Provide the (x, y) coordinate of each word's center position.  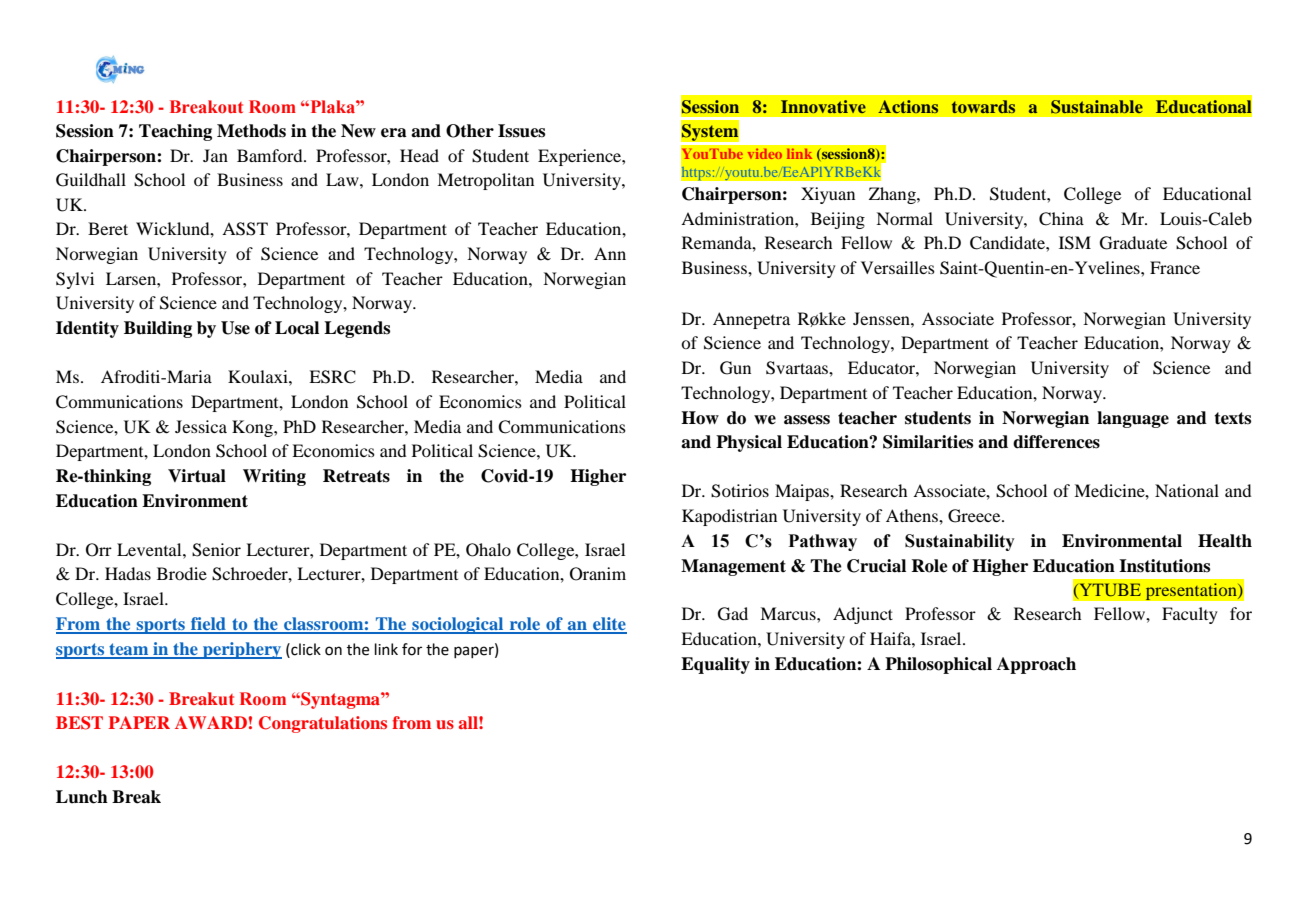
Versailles (898, 267)
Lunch (82, 797)
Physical (749, 443)
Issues (521, 131)
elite (609, 625)
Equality (715, 665)
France (1175, 267)
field (208, 625)
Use (235, 328)
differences (1056, 442)
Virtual (197, 476)
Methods (251, 131)
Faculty (1190, 615)
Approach (1036, 665)
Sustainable (1097, 107)
